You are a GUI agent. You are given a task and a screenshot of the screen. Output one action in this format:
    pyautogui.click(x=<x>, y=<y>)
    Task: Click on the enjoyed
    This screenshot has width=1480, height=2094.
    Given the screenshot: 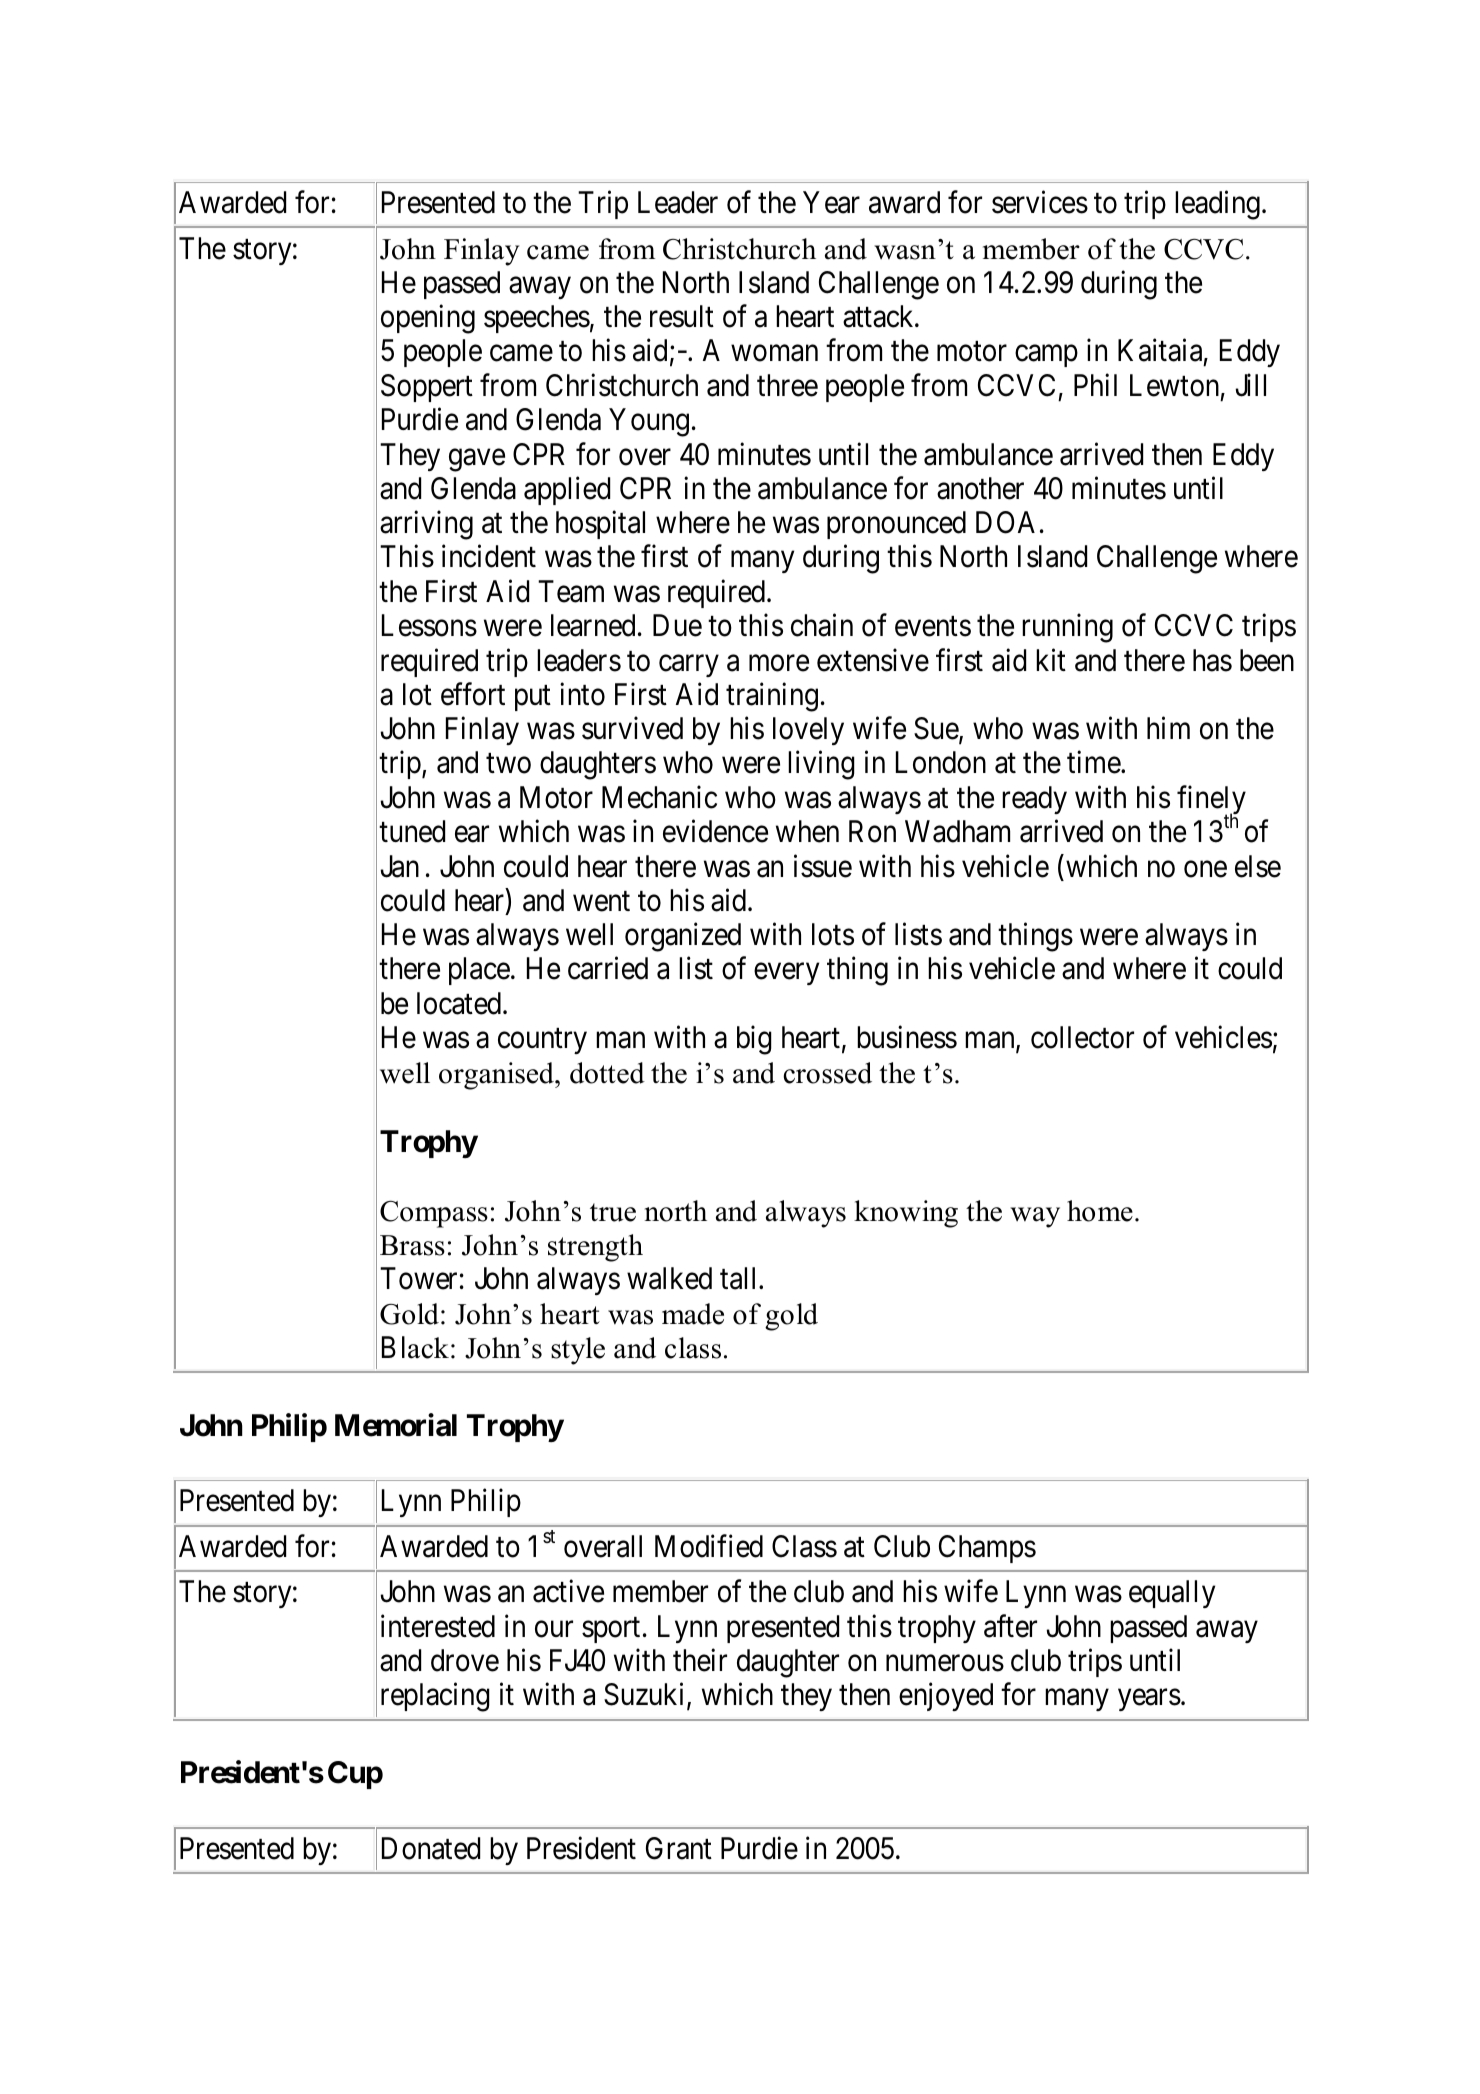 What is the action you would take?
    pyautogui.click(x=946, y=1697)
